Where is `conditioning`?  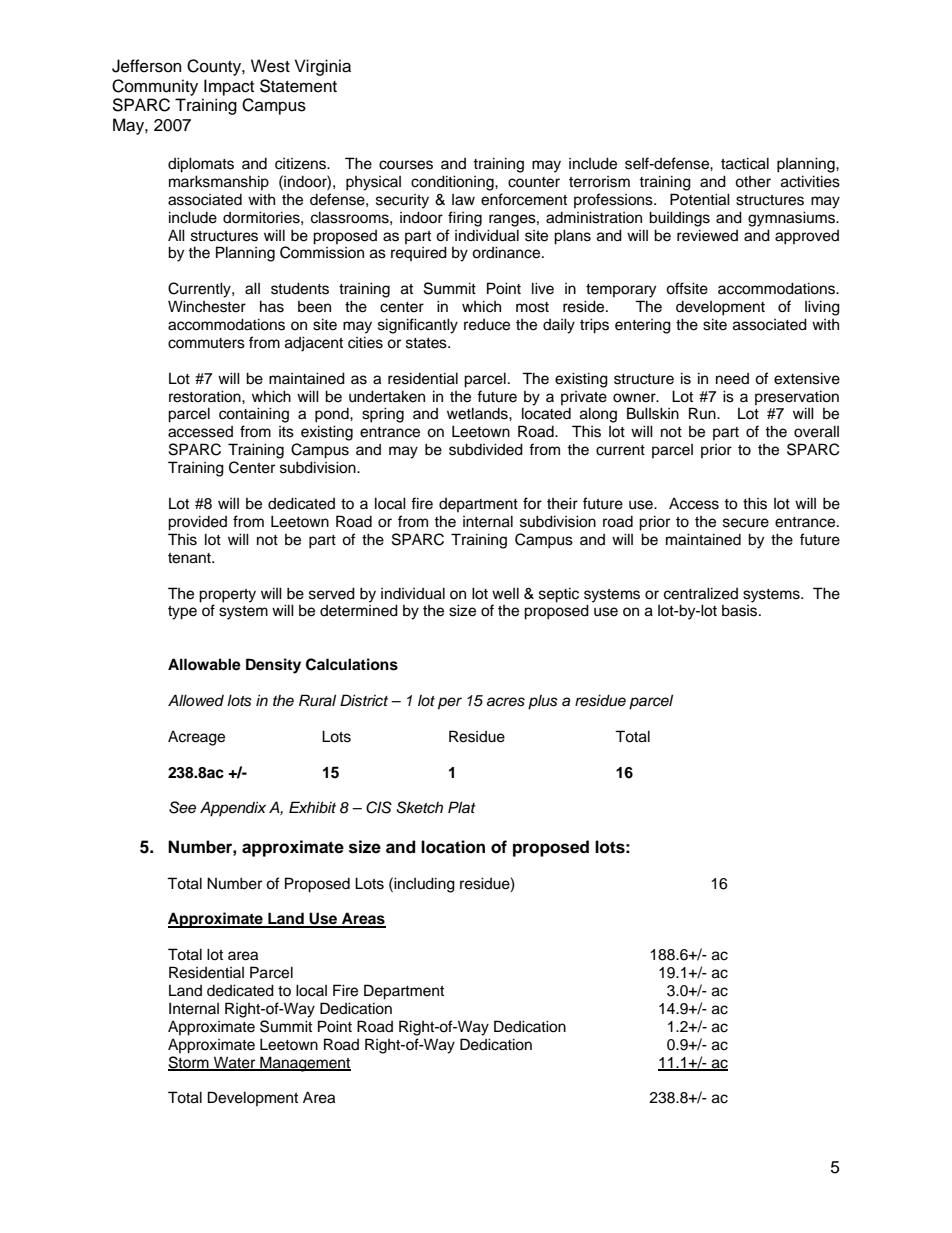
conditioning is located at coordinates (453, 183).
